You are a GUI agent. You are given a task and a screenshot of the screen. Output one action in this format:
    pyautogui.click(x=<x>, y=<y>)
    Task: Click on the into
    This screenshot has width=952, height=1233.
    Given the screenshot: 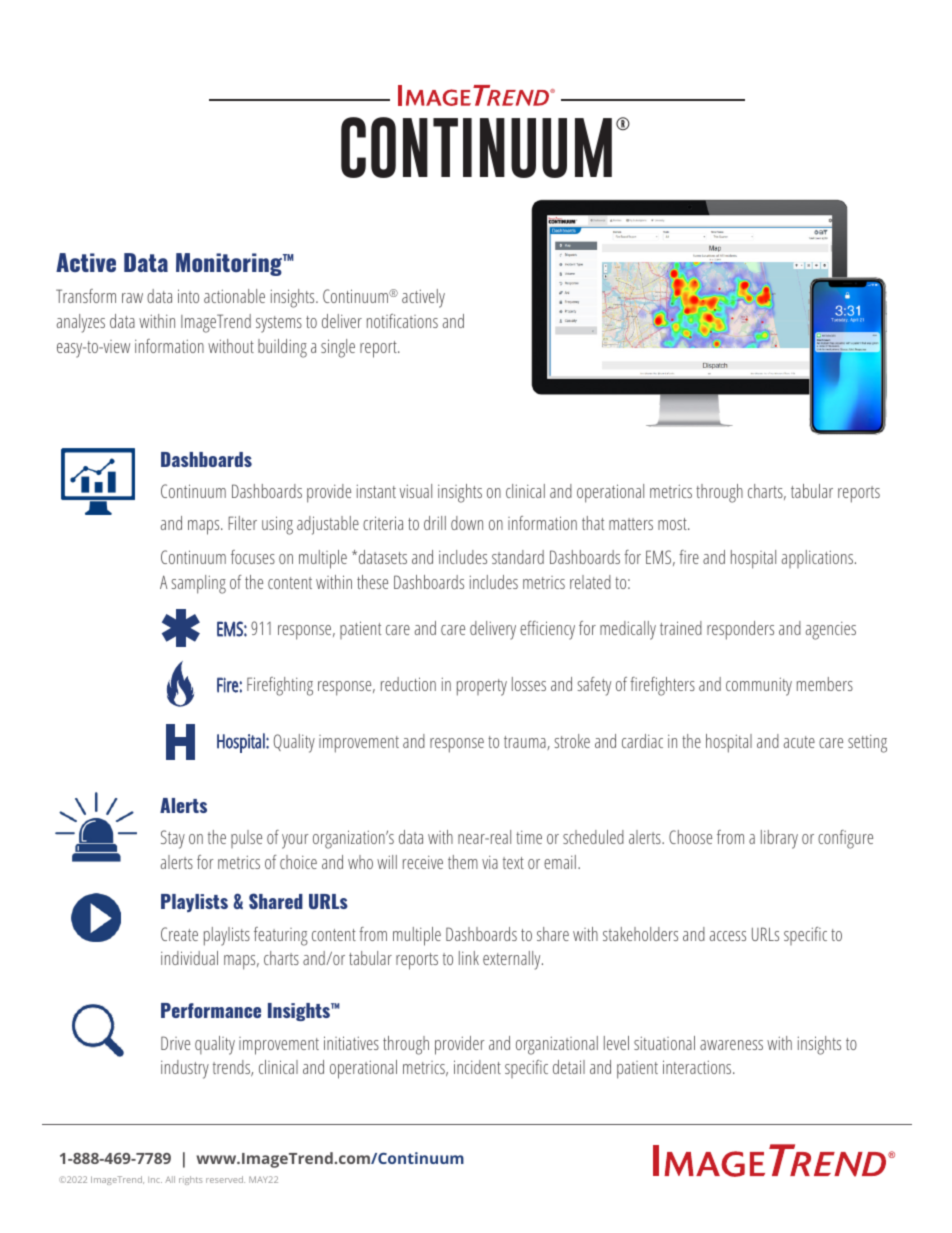 What is the action you would take?
    pyautogui.click(x=188, y=296)
